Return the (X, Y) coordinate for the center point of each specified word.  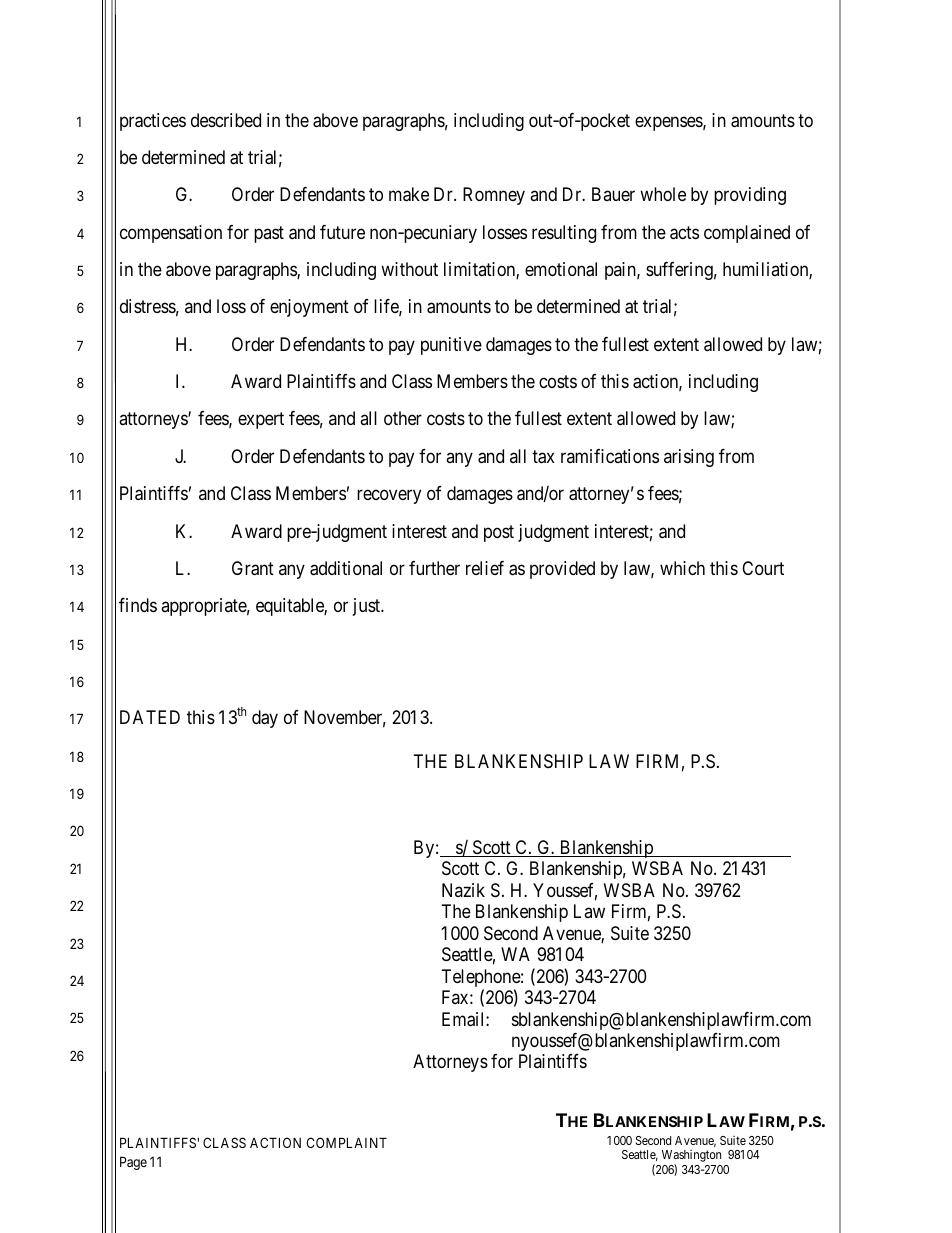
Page (133, 1163)
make (409, 194)
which (682, 568)
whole (663, 194)
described (226, 120)
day (265, 719)
